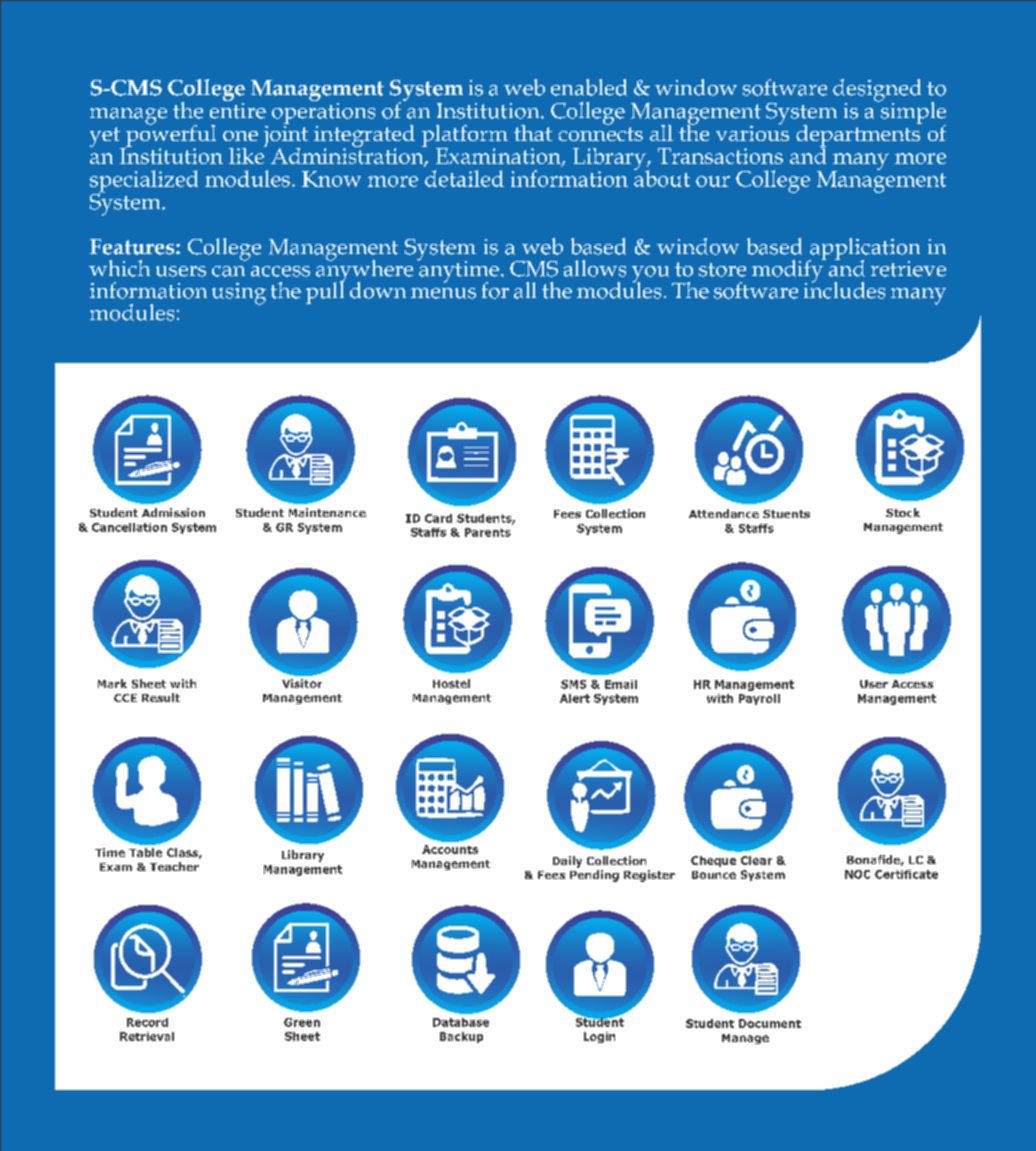 This page has width=1036, height=1151. I want to click on using, so click(239, 294).
